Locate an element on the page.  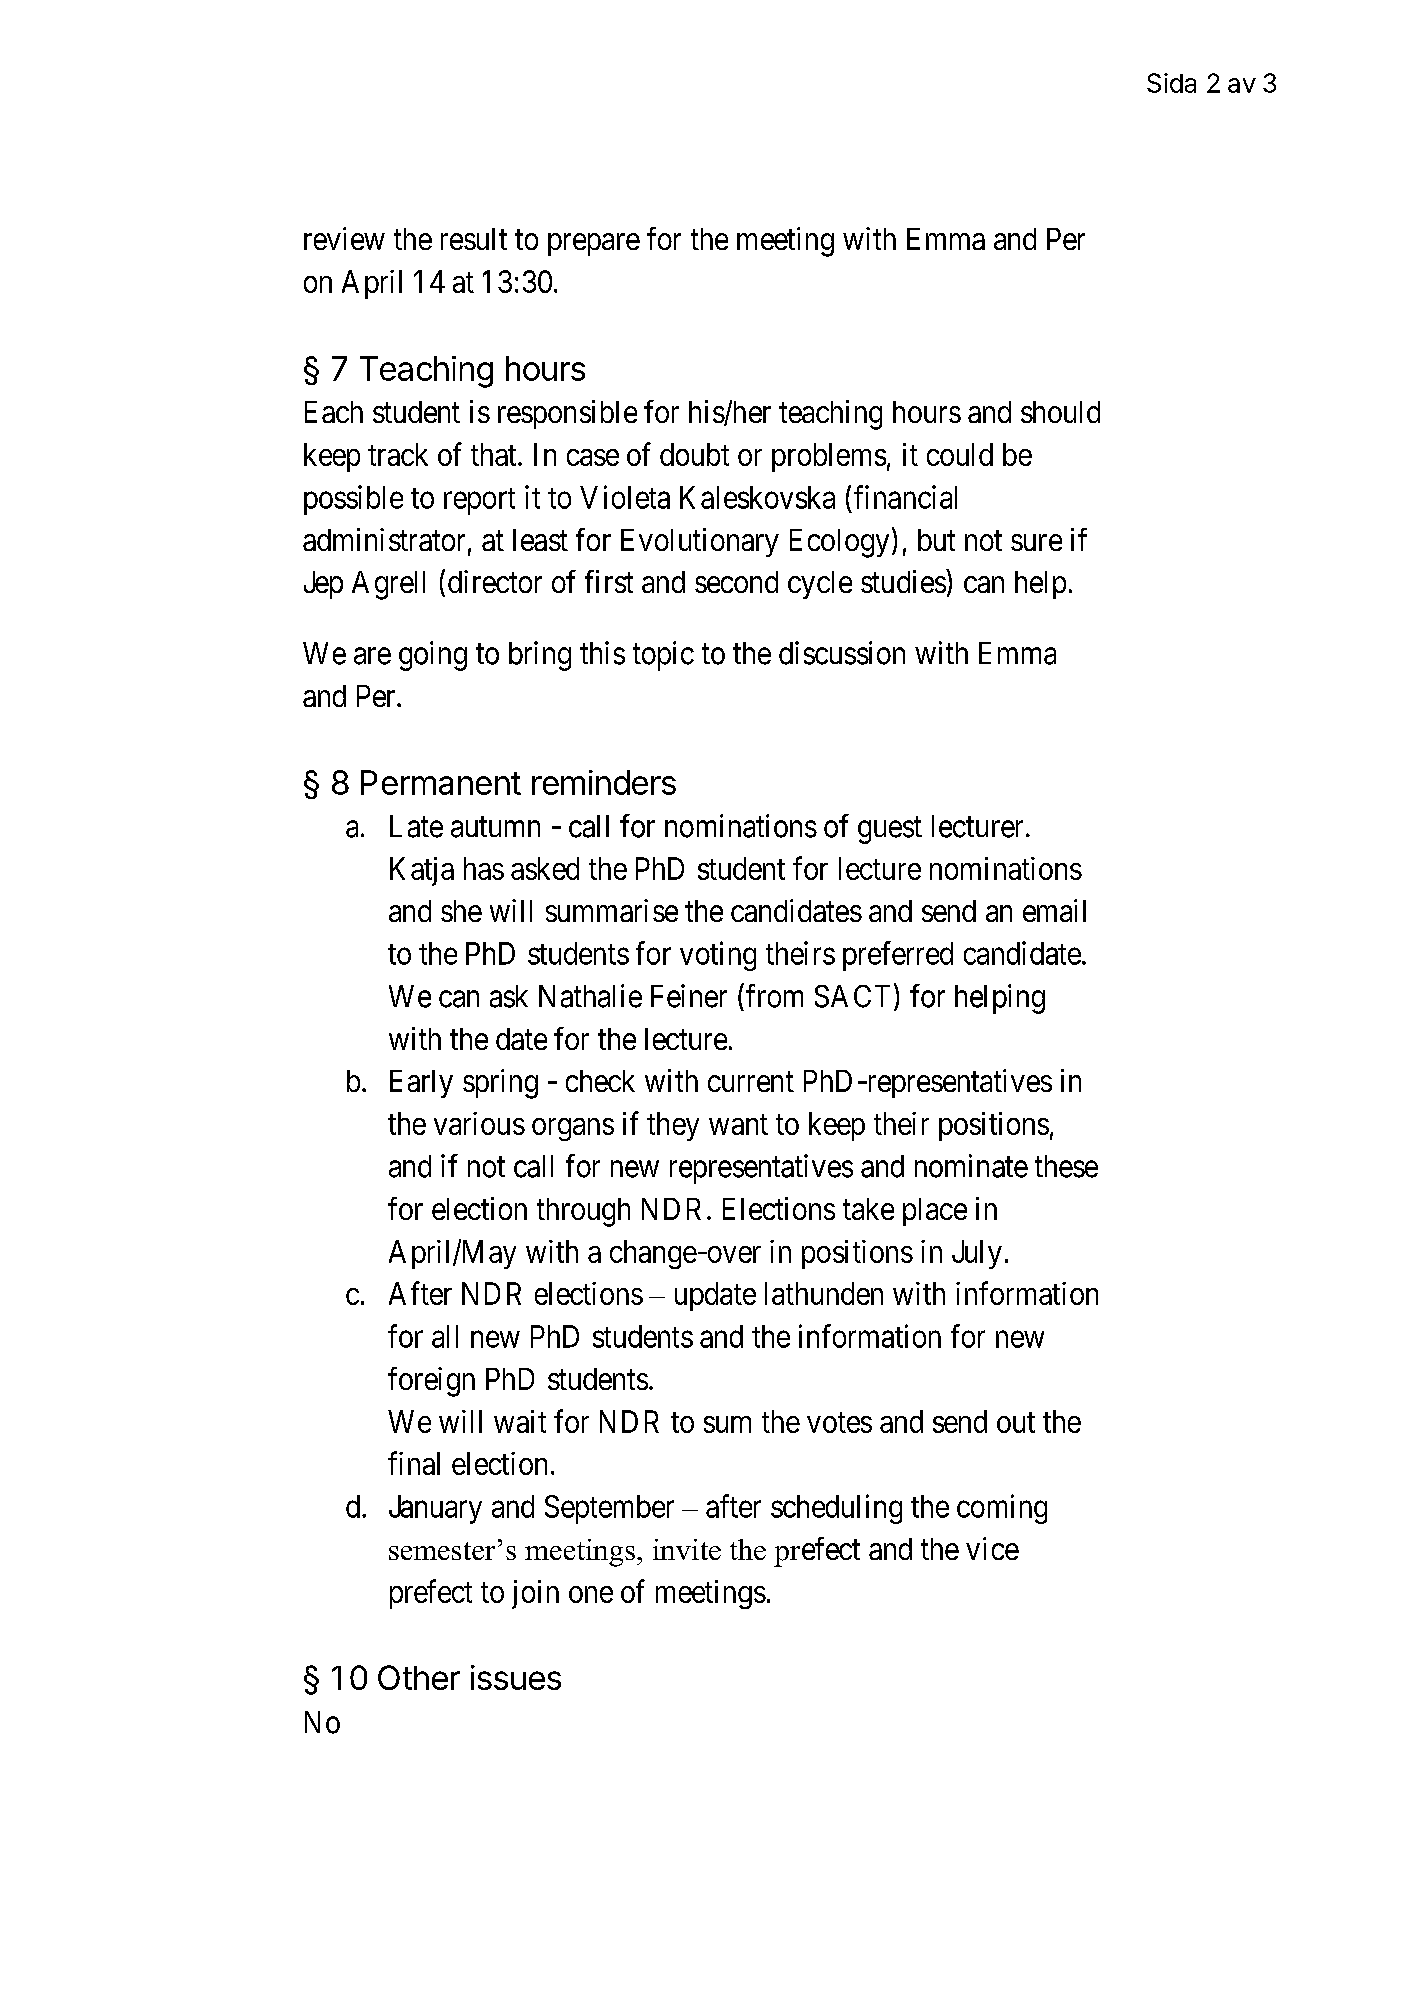
preferred is located at coordinates (898, 956).
